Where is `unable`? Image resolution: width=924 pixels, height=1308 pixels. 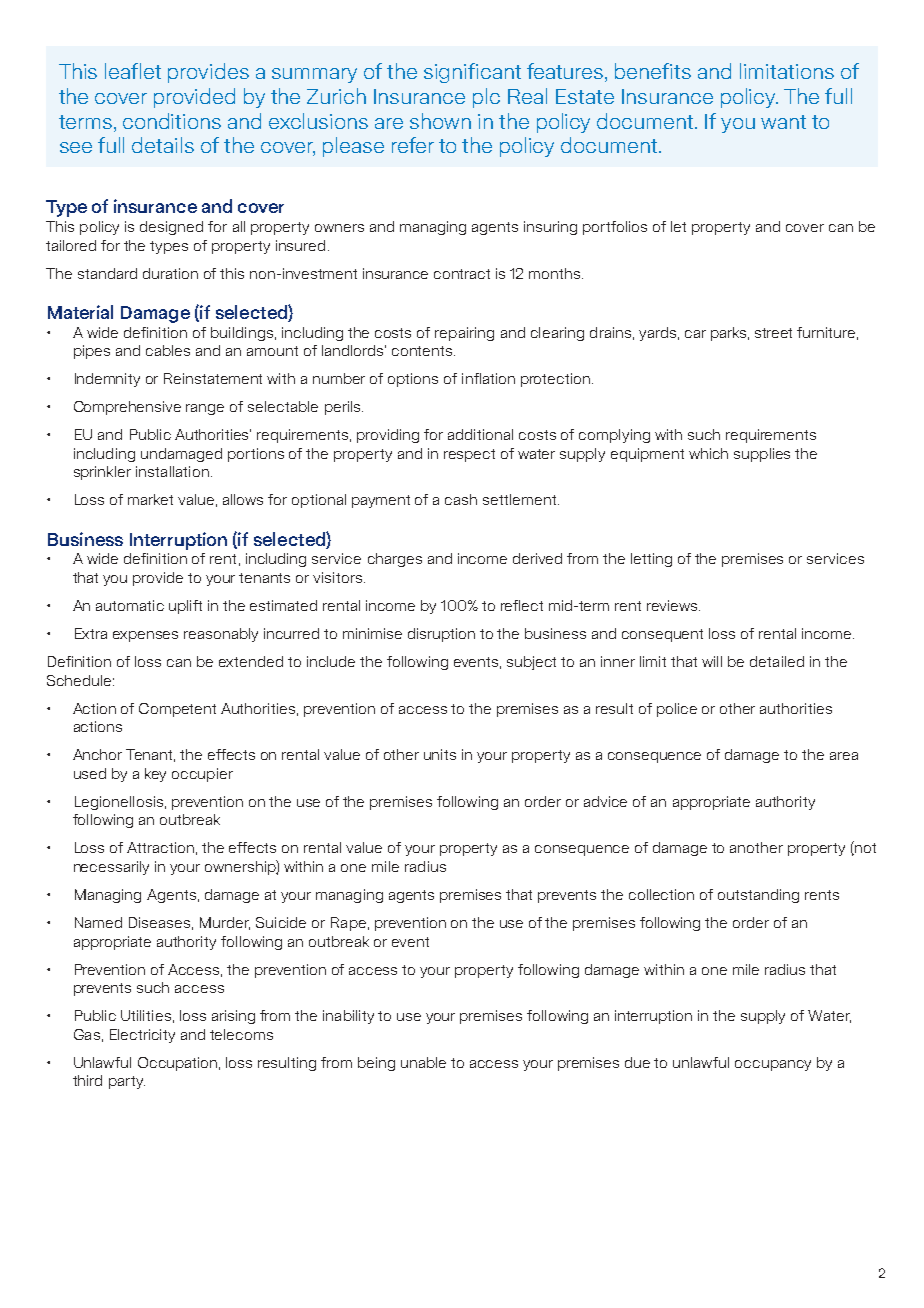
unable is located at coordinates (423, 1062).
